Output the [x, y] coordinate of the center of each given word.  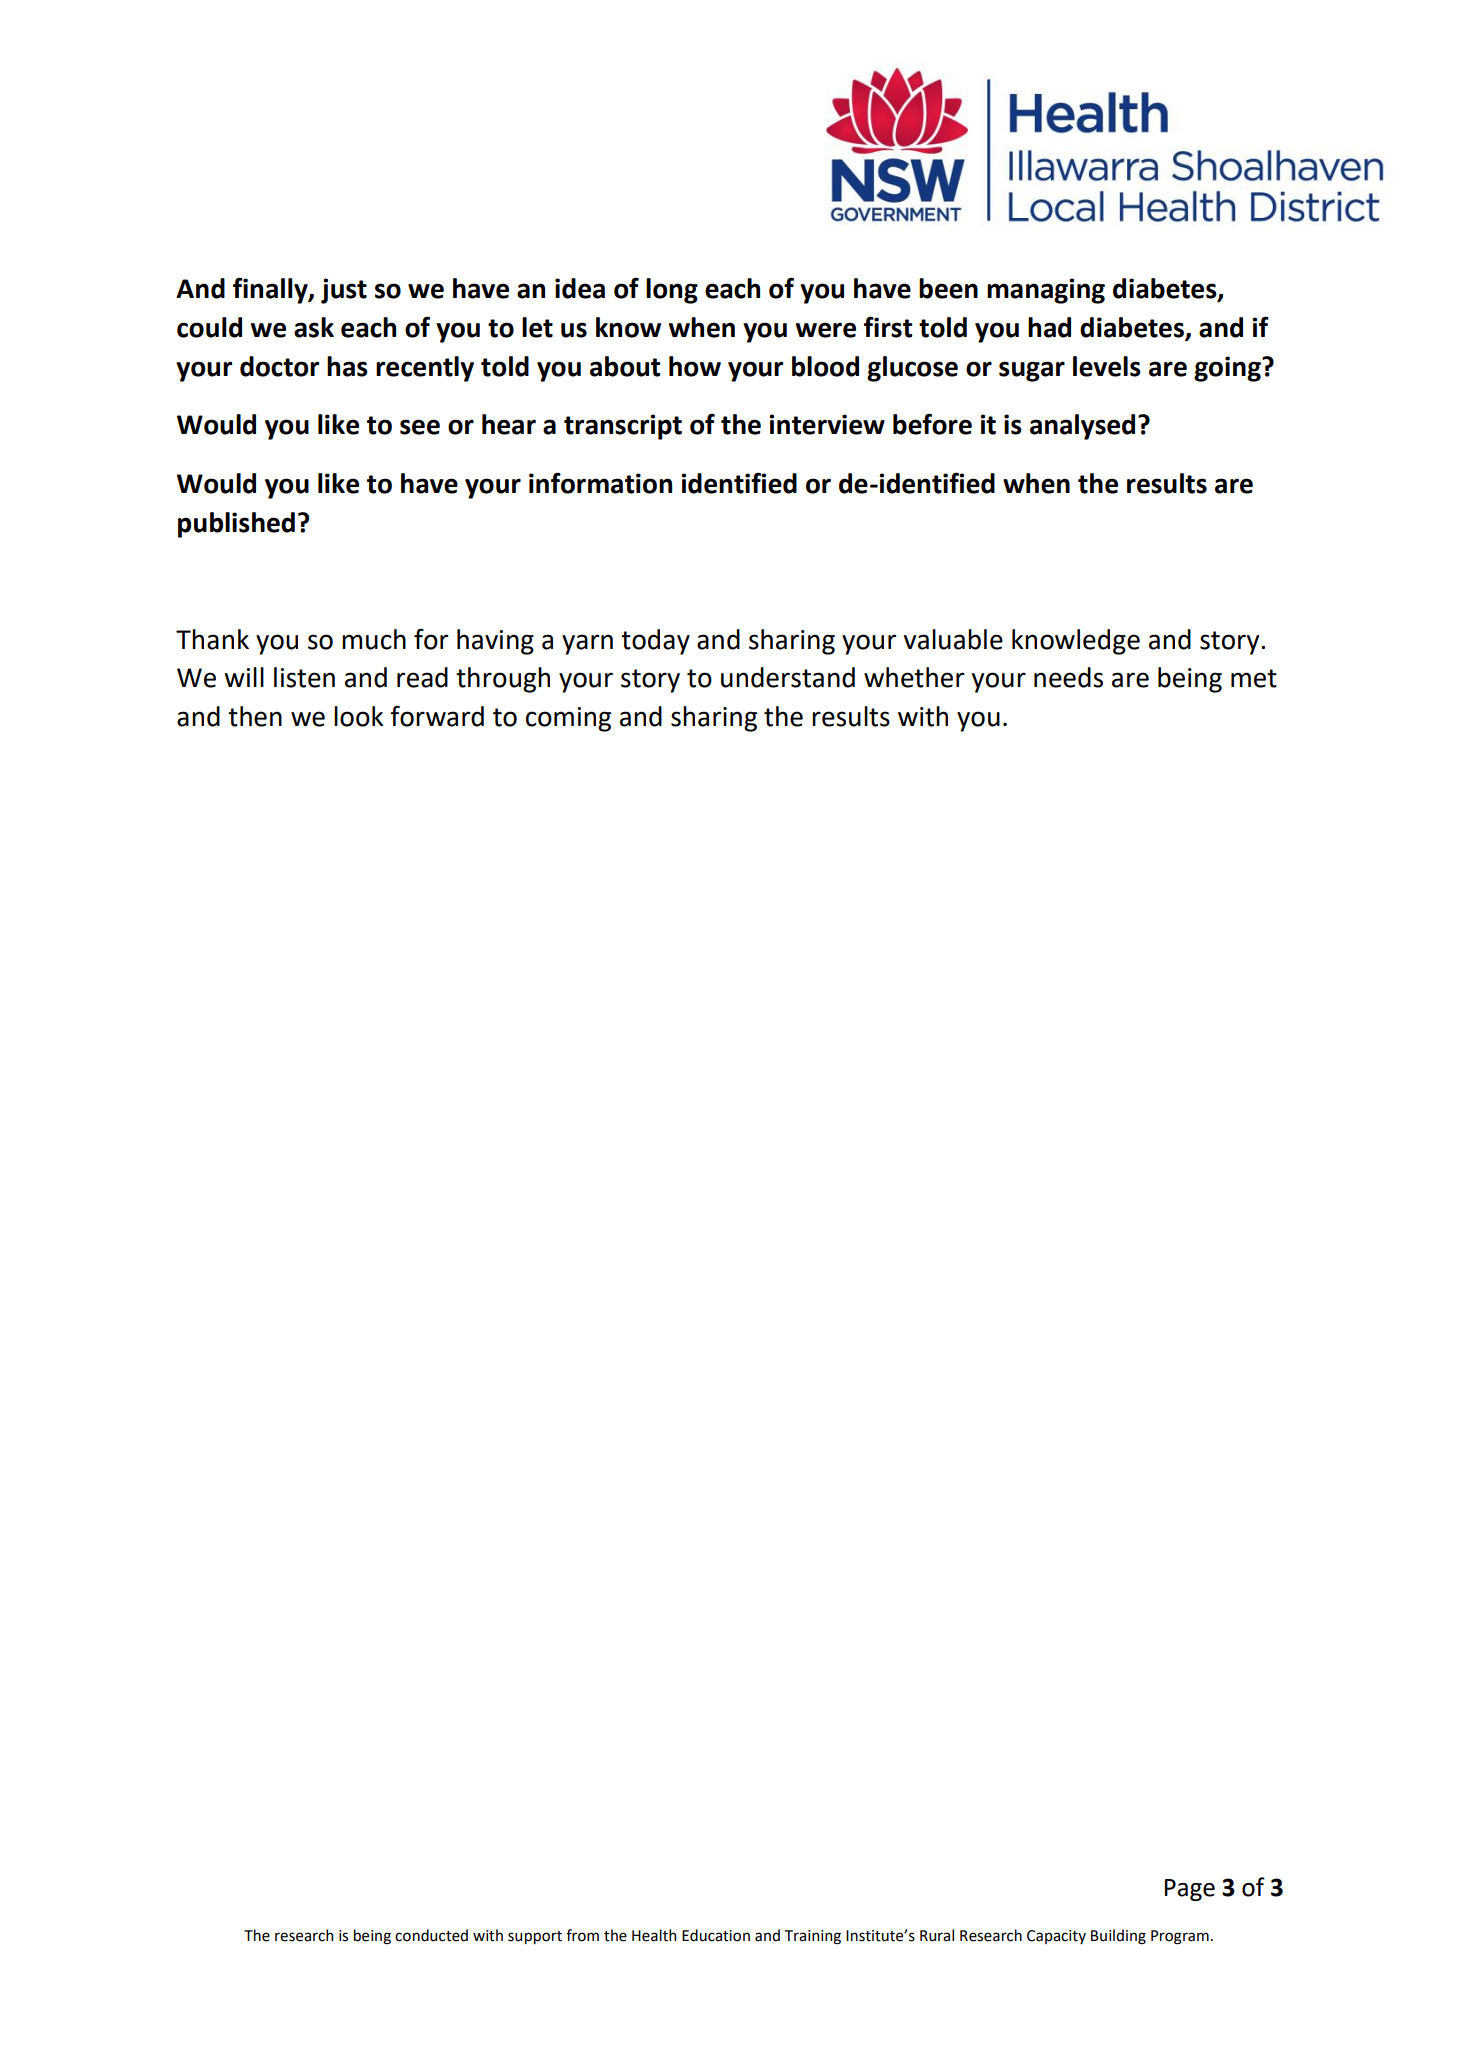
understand [788, 677]
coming [568, 719]
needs [1068, 677]
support [535, 1937]
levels [1107, 366]
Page [1190, 1890]
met [1254, 678]
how [695, 366]
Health [654, 1935]
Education [716, 1935]
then [255, 716]
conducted [431, 1935]
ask [314, 327]
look [358, 716]
